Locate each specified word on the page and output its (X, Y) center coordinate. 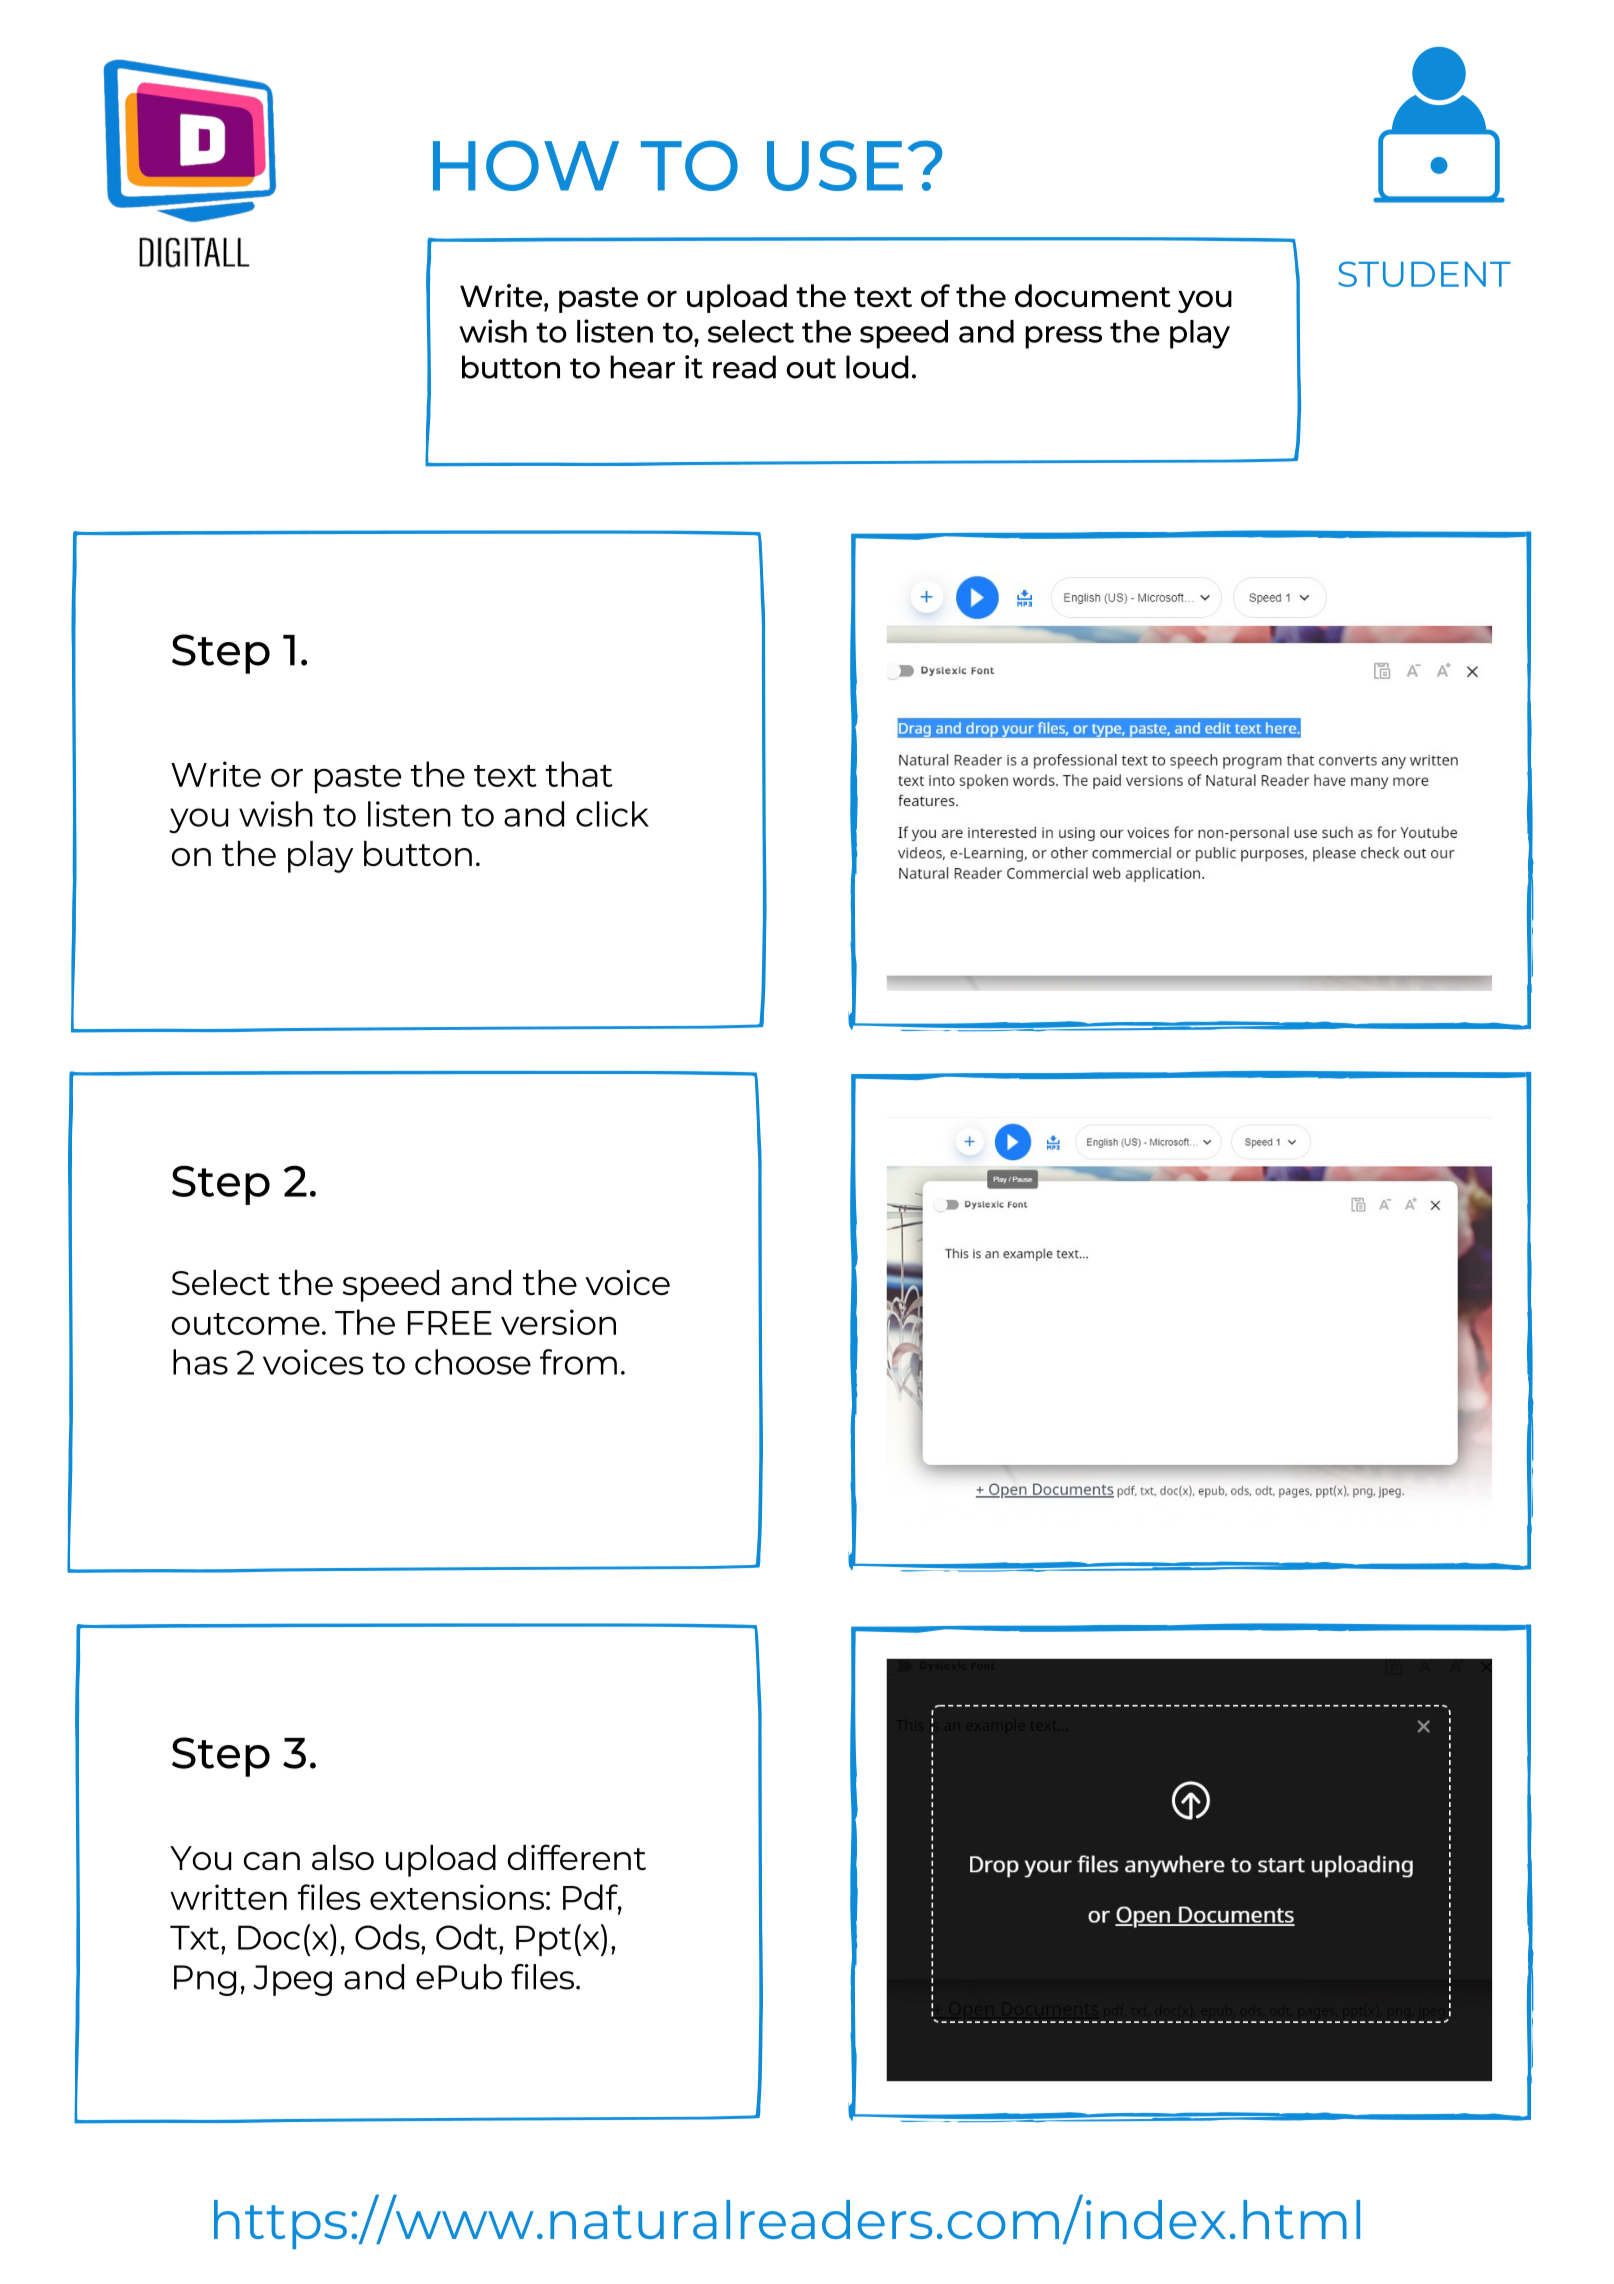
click (612, 814)
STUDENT (1424, 274)
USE (835, 165)
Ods (388, 1937)
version (558, 1322)
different (577, 1857)
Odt (468, 1937)
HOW (526, 165)
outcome (246, 1324)
